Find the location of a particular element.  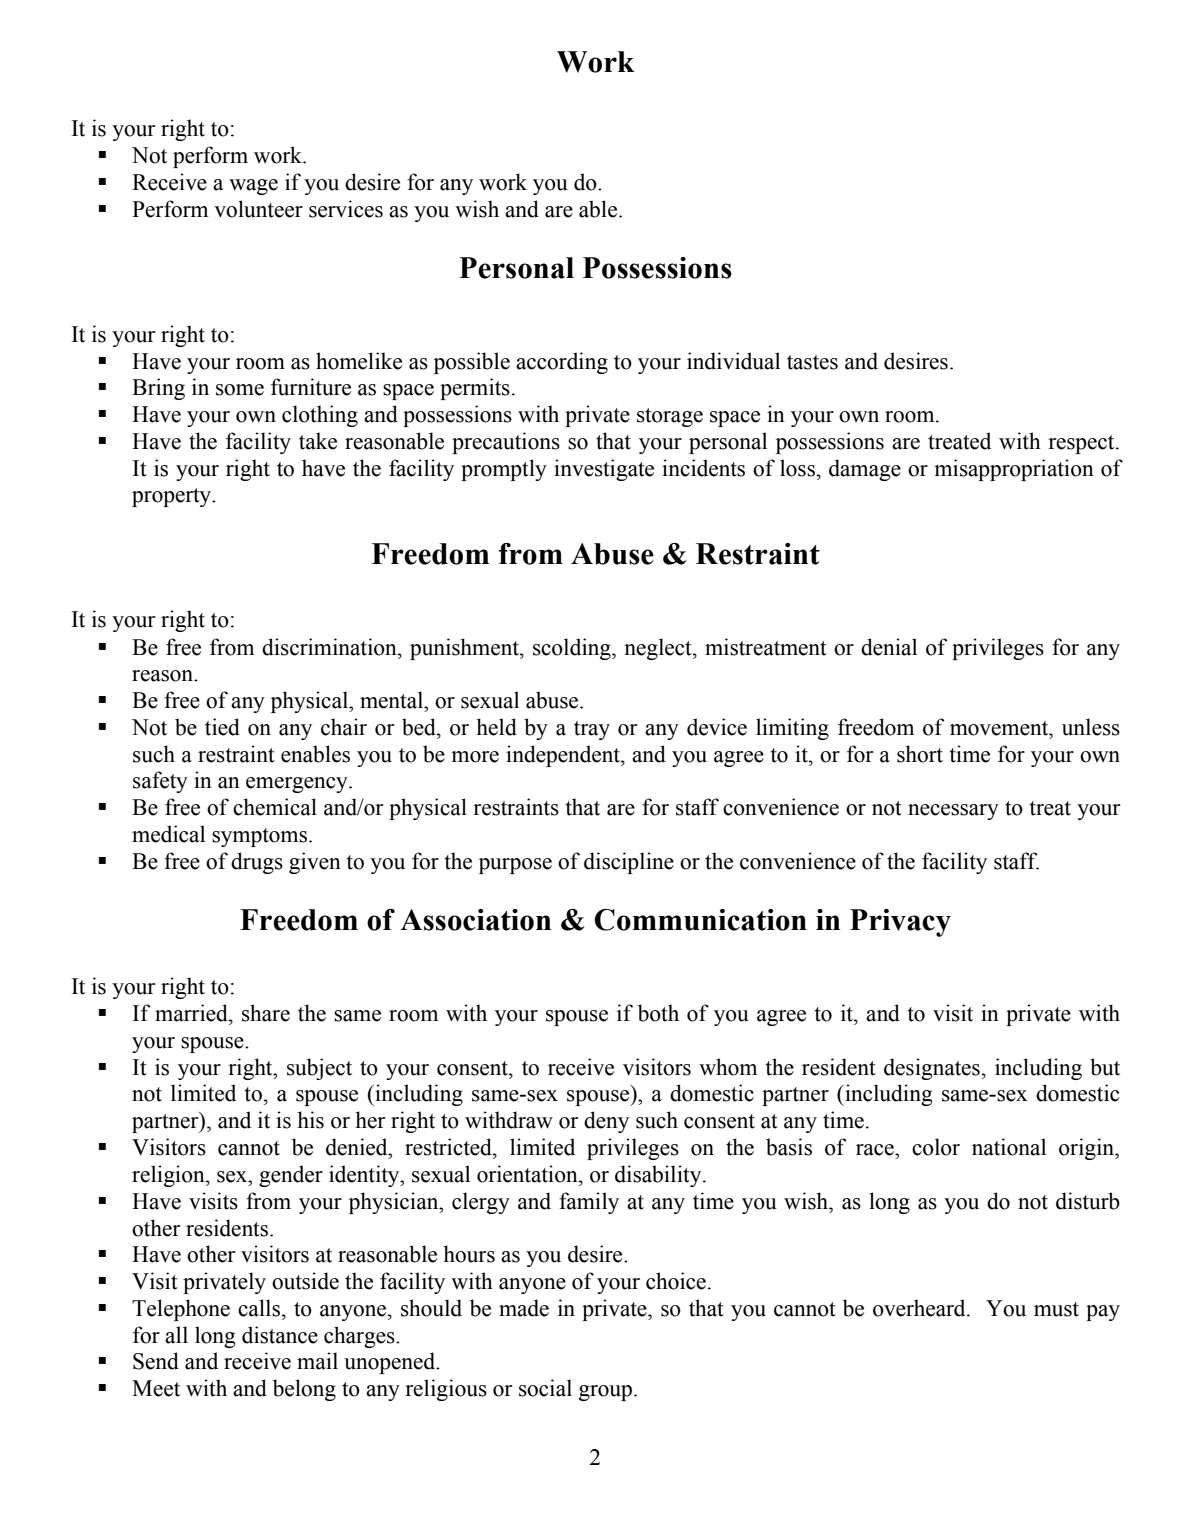

Privacy is located at coordinates (900, 923).
